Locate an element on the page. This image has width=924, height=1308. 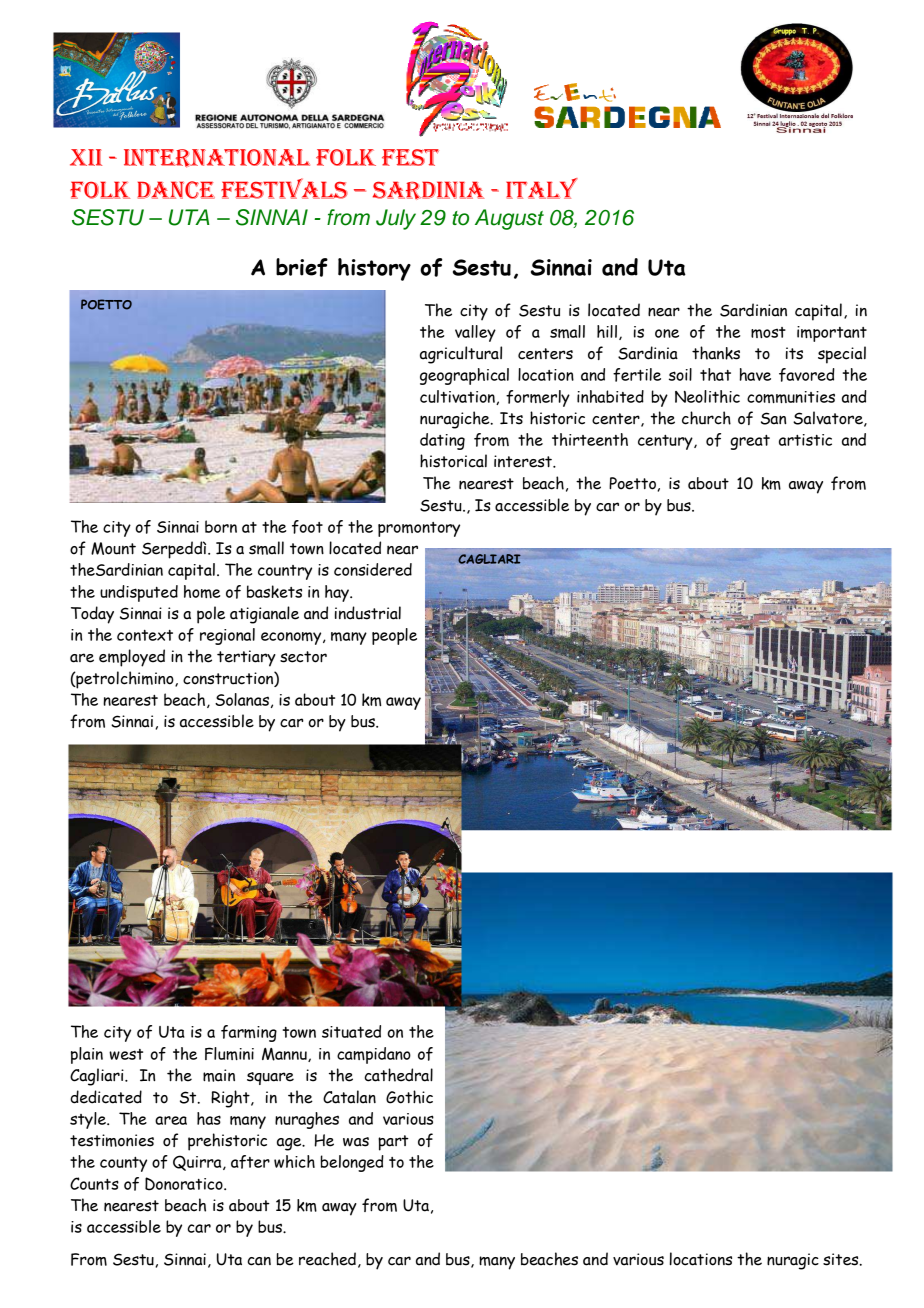
promontory is located at coordinates (419, 529).
